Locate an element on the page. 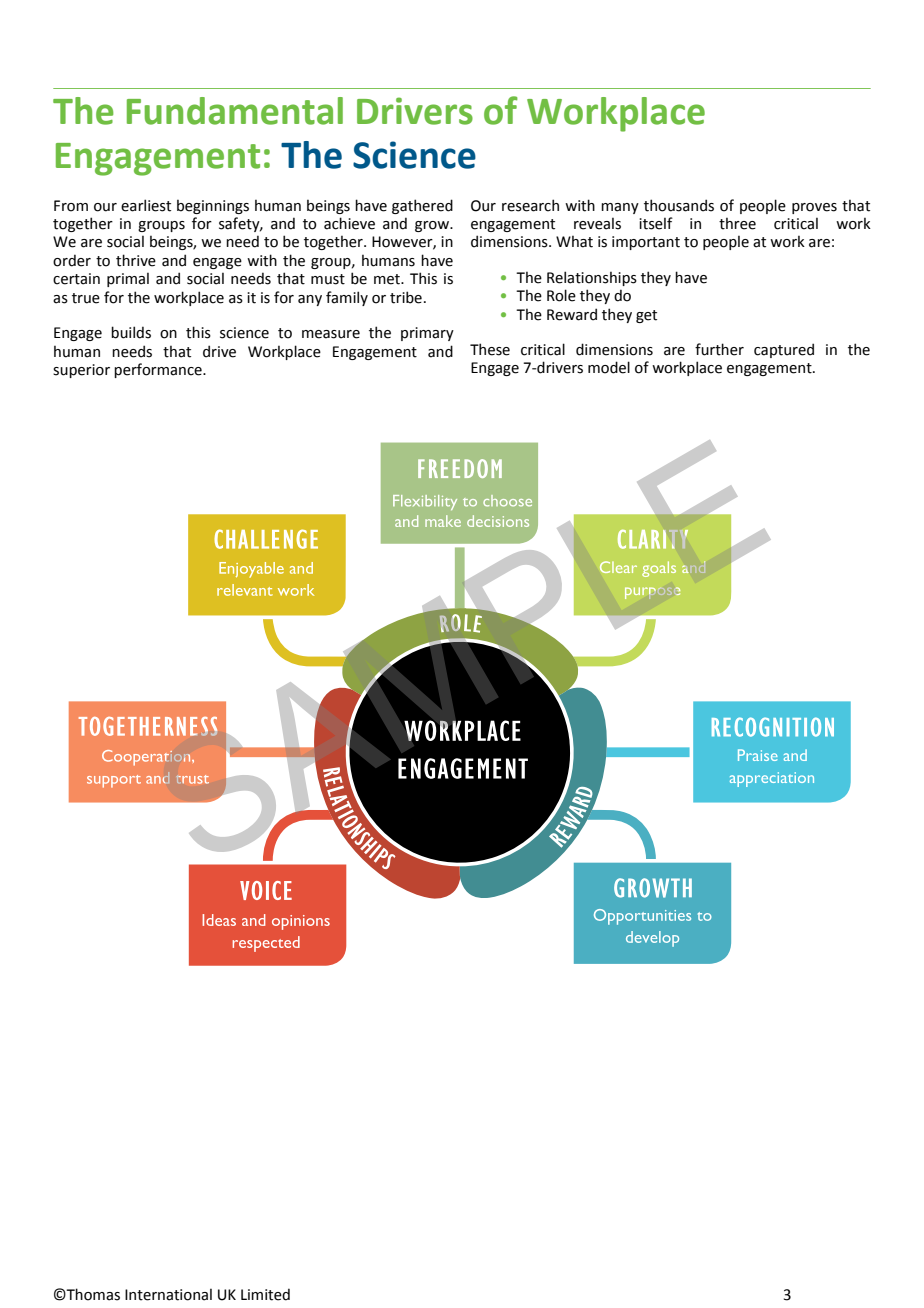 The height and width of the page is (1308, 924). earliest is located at coordinates (146, 205).
